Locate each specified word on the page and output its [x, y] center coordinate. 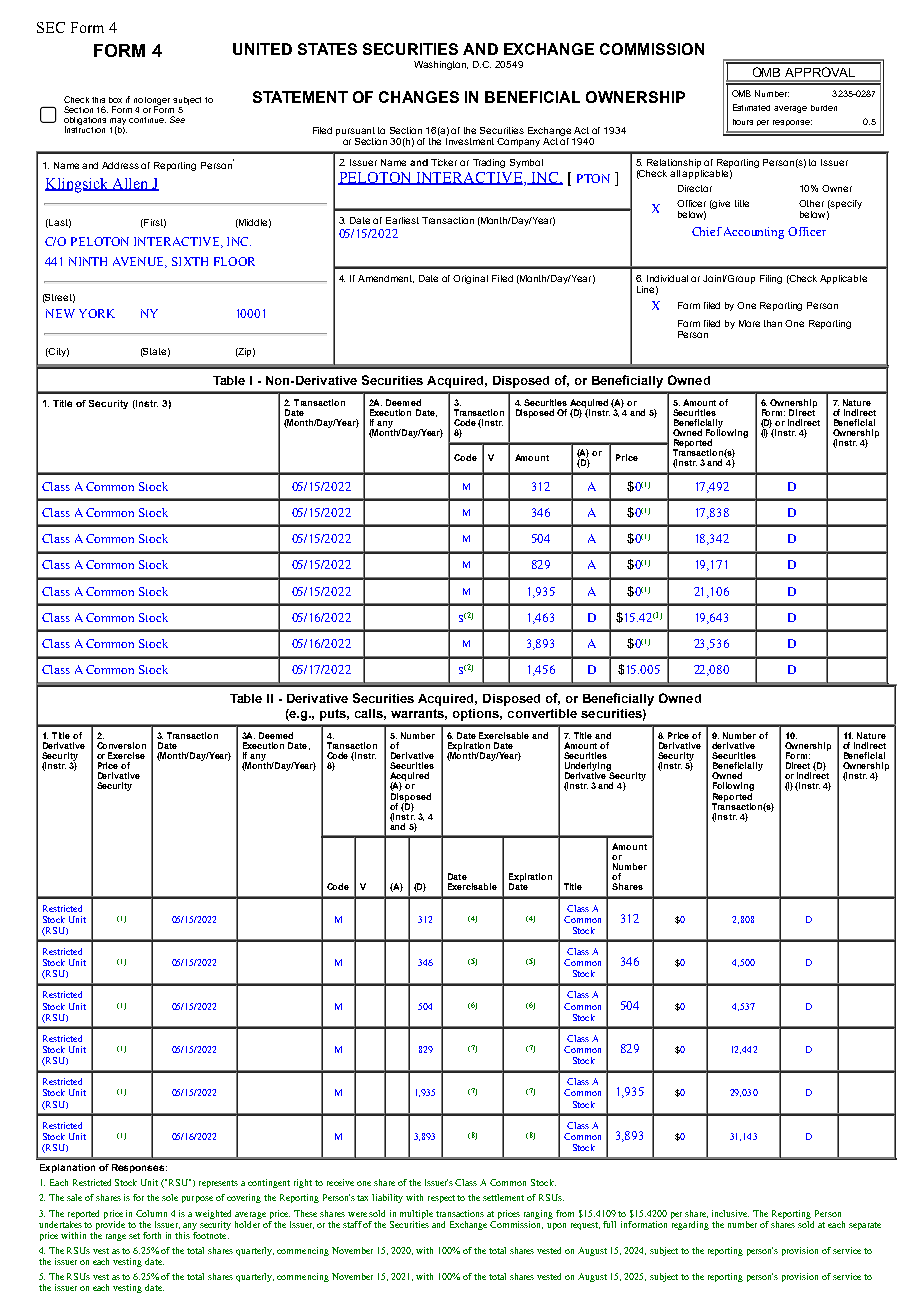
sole [170, 1197]
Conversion [121, 745]
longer [157, 102]
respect [443, 1199]
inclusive [730, 1213]
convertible [542, 713]
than [773, 323]
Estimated [751, 107]
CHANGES [419, 97]
